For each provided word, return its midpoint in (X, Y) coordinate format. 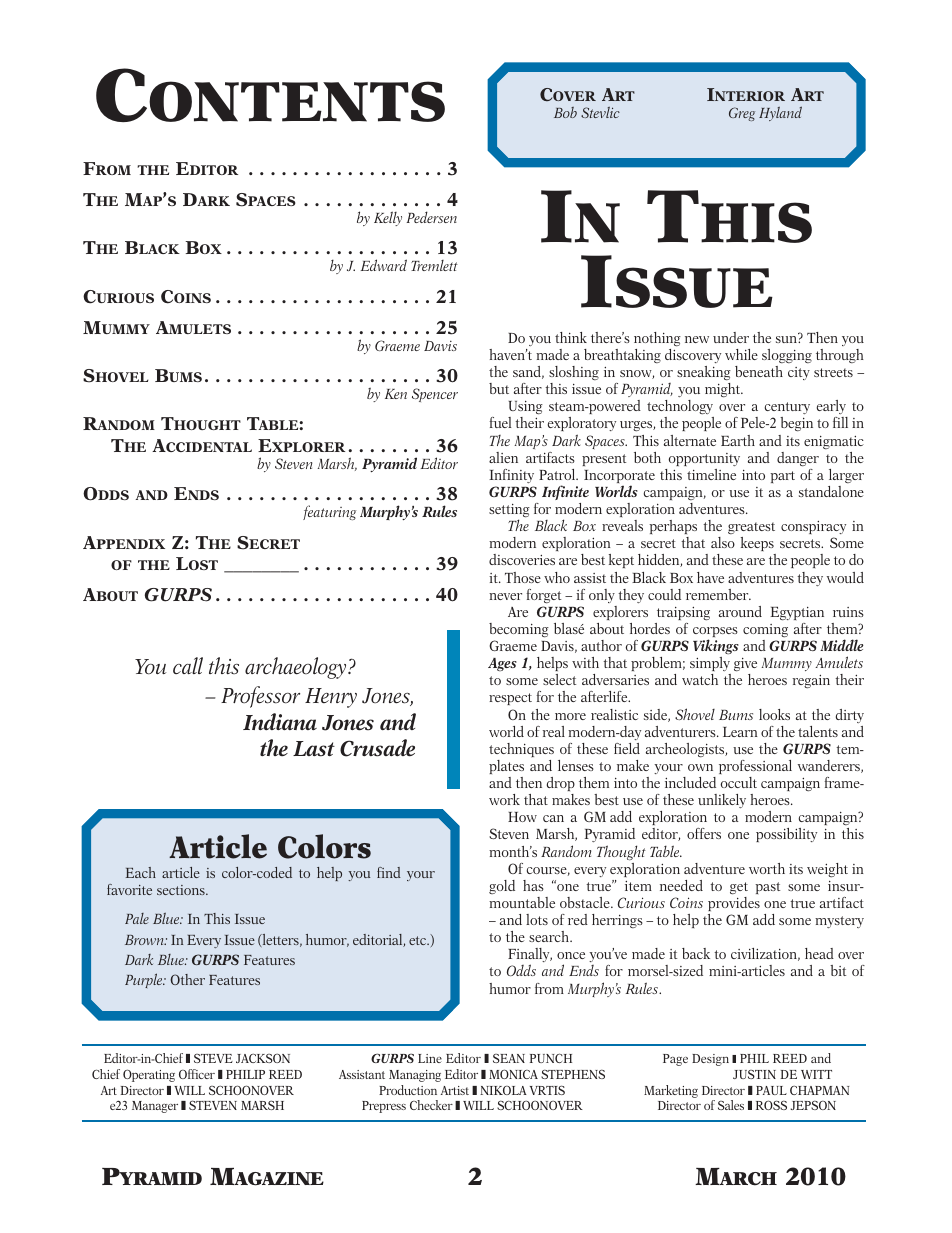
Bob (565, 112)
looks (774, 714)
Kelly (388, 218)
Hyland (780, 113)
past (767, 888)
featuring (329, 512)
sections (182, 890)
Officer (197, 1074)
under (731, 337)
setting (509, 512)
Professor (260, 697)
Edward (384, 265)
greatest (751, 528)
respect (510, 699)
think (571, 337)
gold (502, 887)
